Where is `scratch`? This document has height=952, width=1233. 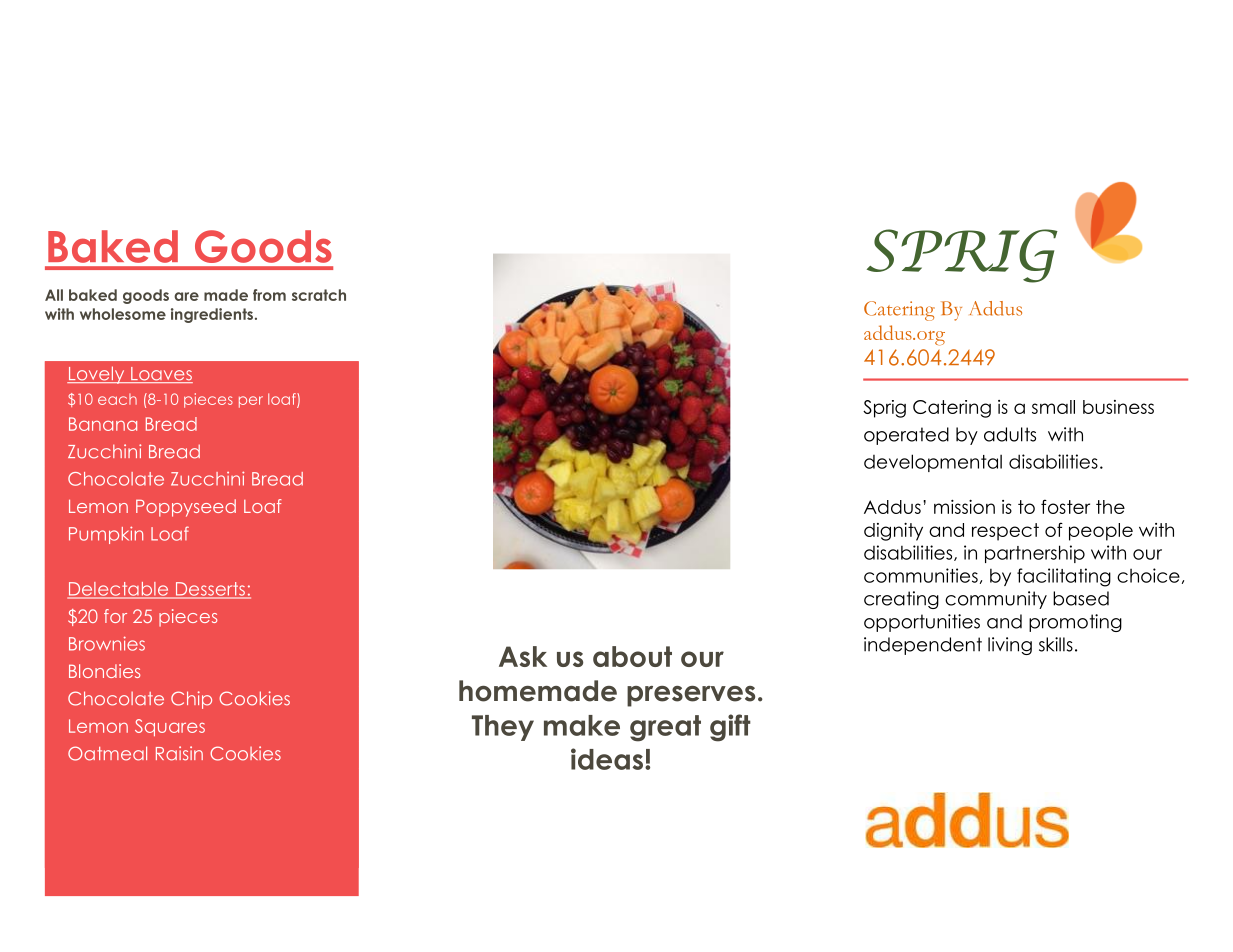 scratch is located at coordinates (319, 295).
